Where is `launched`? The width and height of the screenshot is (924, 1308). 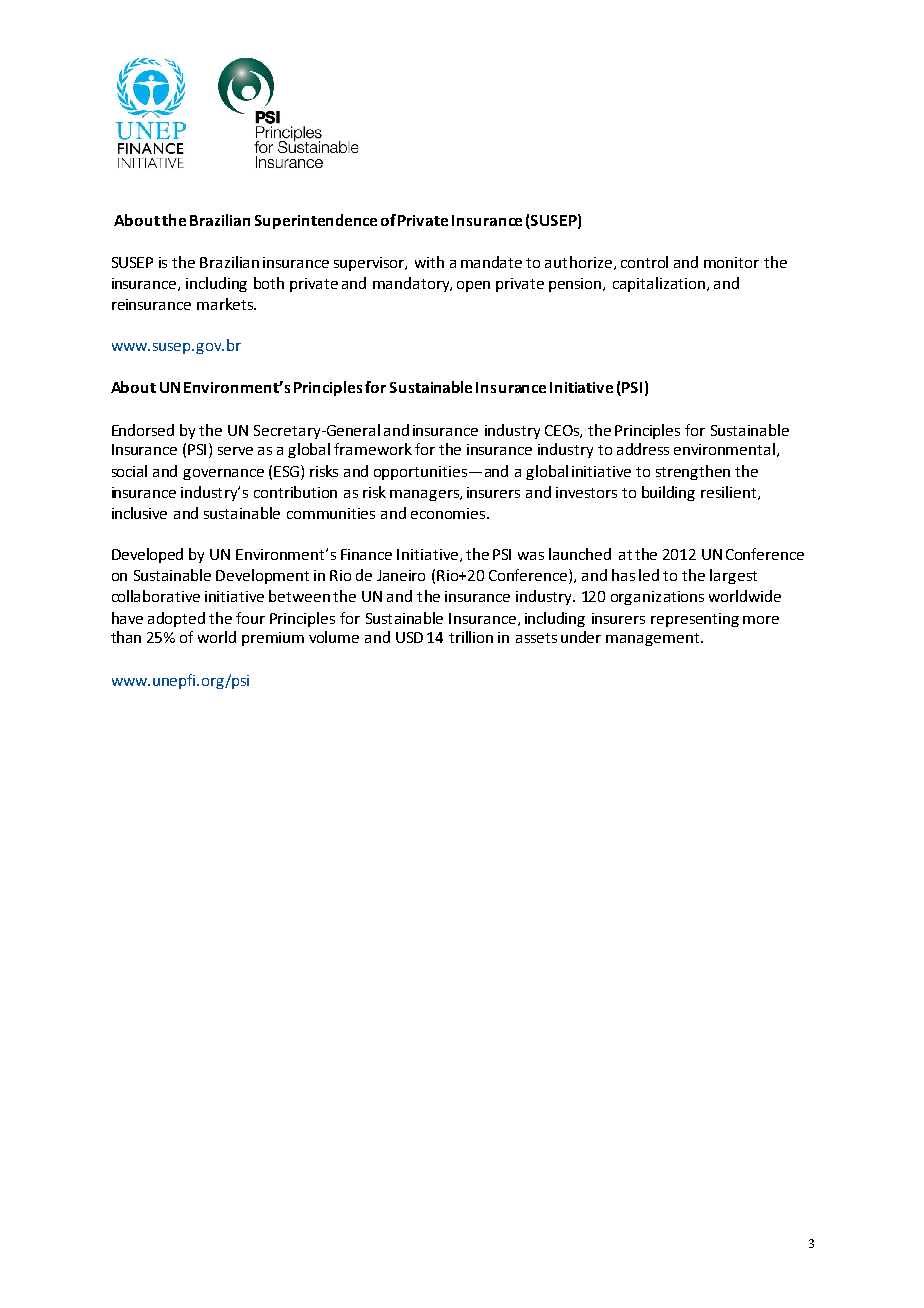 launched is located at coordinates (580, 554).
